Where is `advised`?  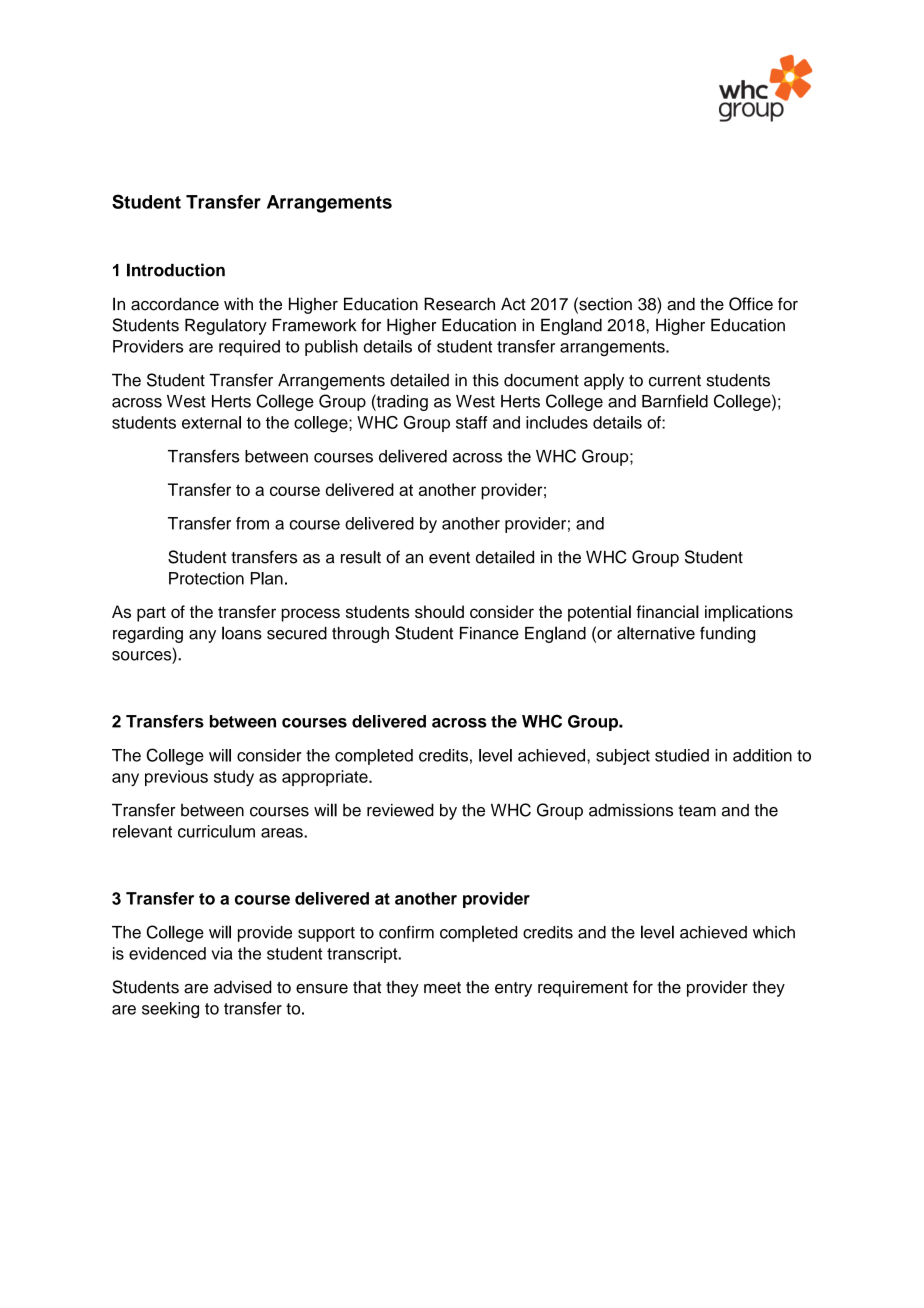 advised is located at coordinates (243, 987).
